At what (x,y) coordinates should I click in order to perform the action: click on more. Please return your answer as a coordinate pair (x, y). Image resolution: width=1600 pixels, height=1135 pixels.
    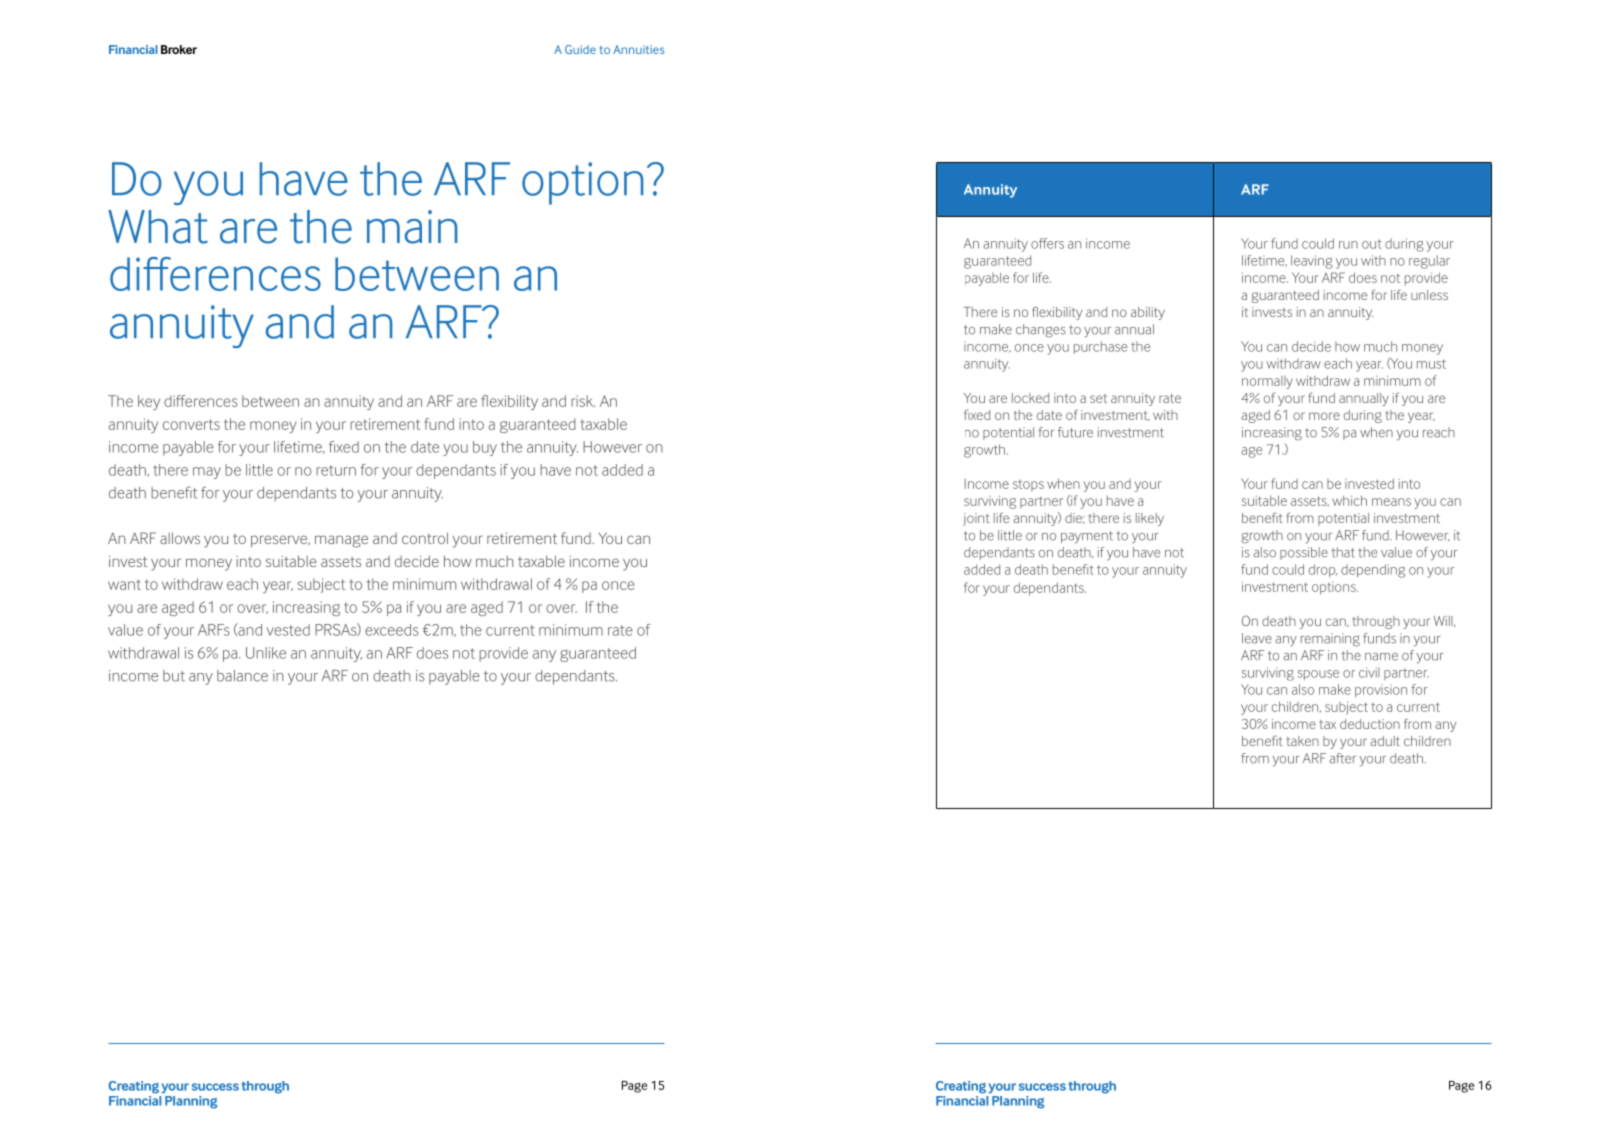
    Looking at the image, I should click on (1324, 416).
